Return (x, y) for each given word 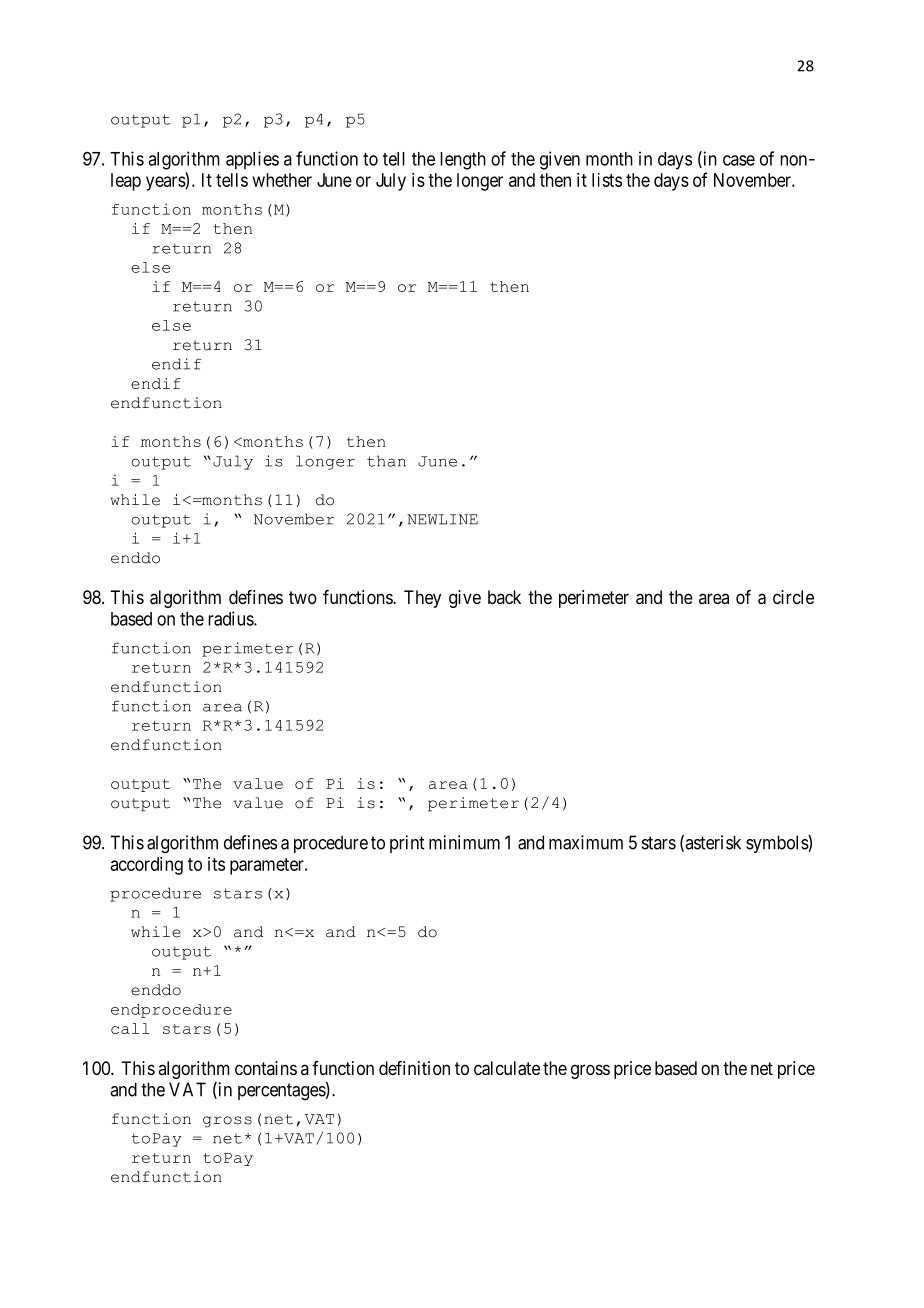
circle (793, 597)
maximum (586, 842)
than (386, 461)
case (739, 160)
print (407, 844)
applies (252, 160)
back (504, 597)
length (463, 161)
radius (231, 618)
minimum (464, 842)
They (422, 599)
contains (266, 1068)
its (216, 864)
